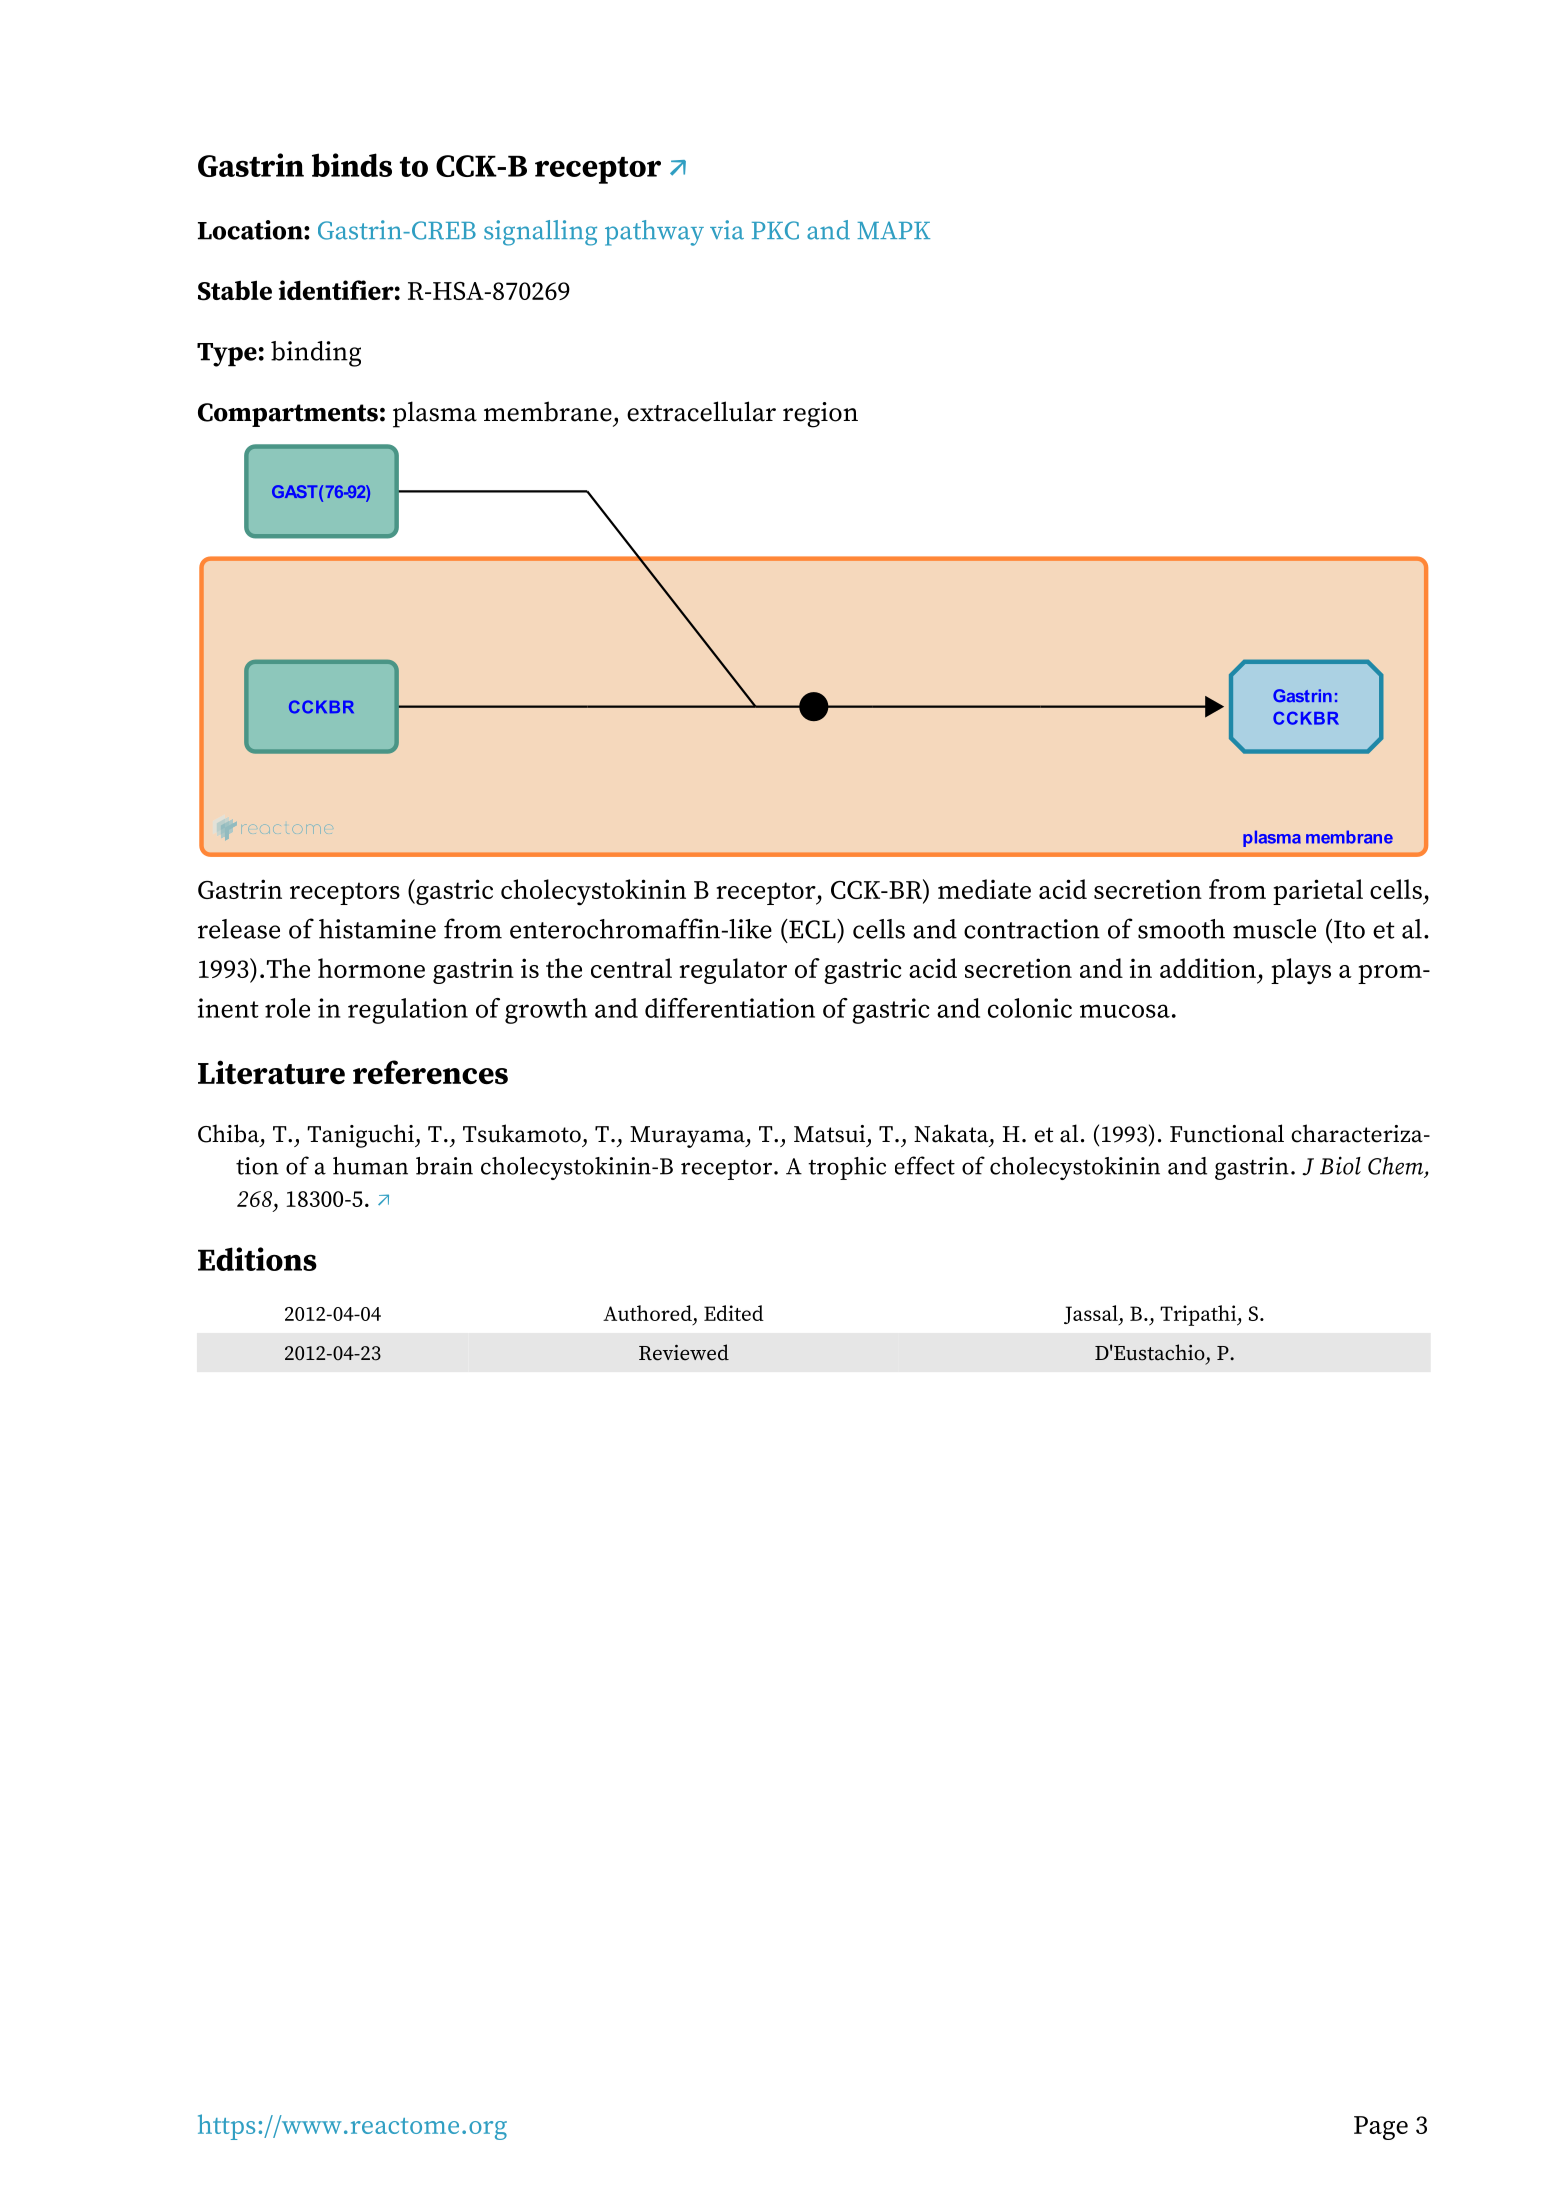 The width and height of the image is (1562, 2210). Describe the element at coordinates (361, 1136) in the image. I see `Taniguchi` at that location.
